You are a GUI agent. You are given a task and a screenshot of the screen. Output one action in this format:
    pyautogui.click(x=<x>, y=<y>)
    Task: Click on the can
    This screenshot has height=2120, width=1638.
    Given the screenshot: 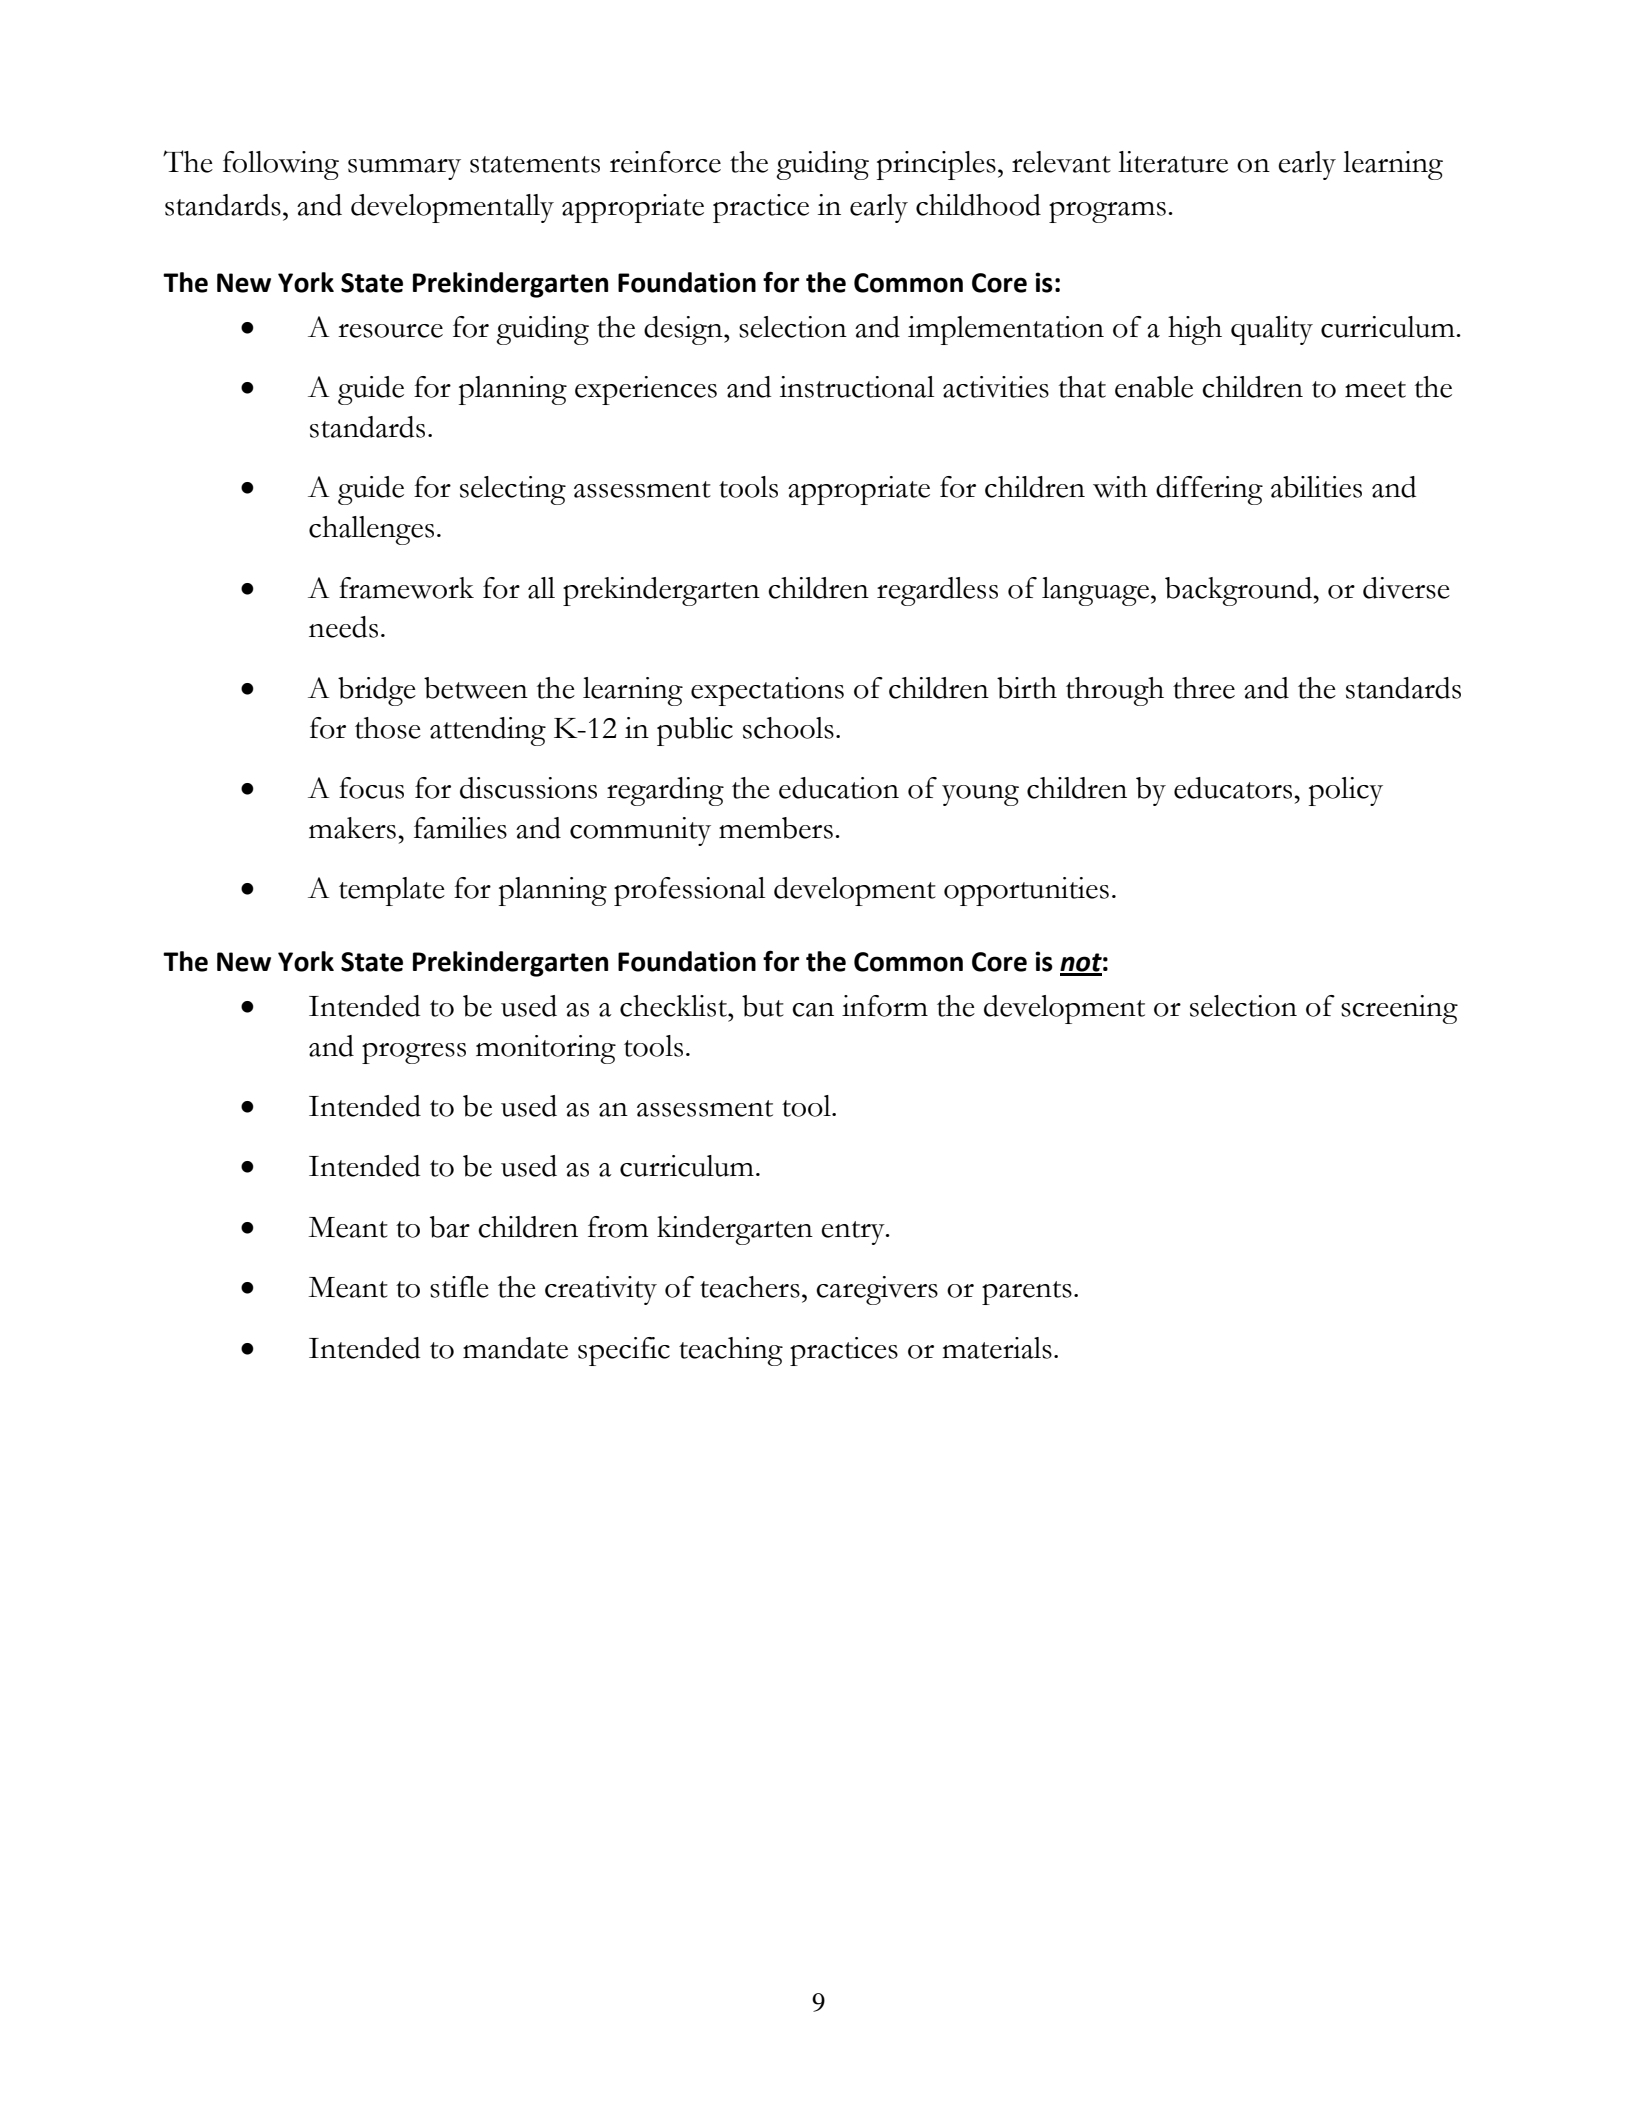 What is the action you would take?
    pyautogui.click(x=813, y=1010)
